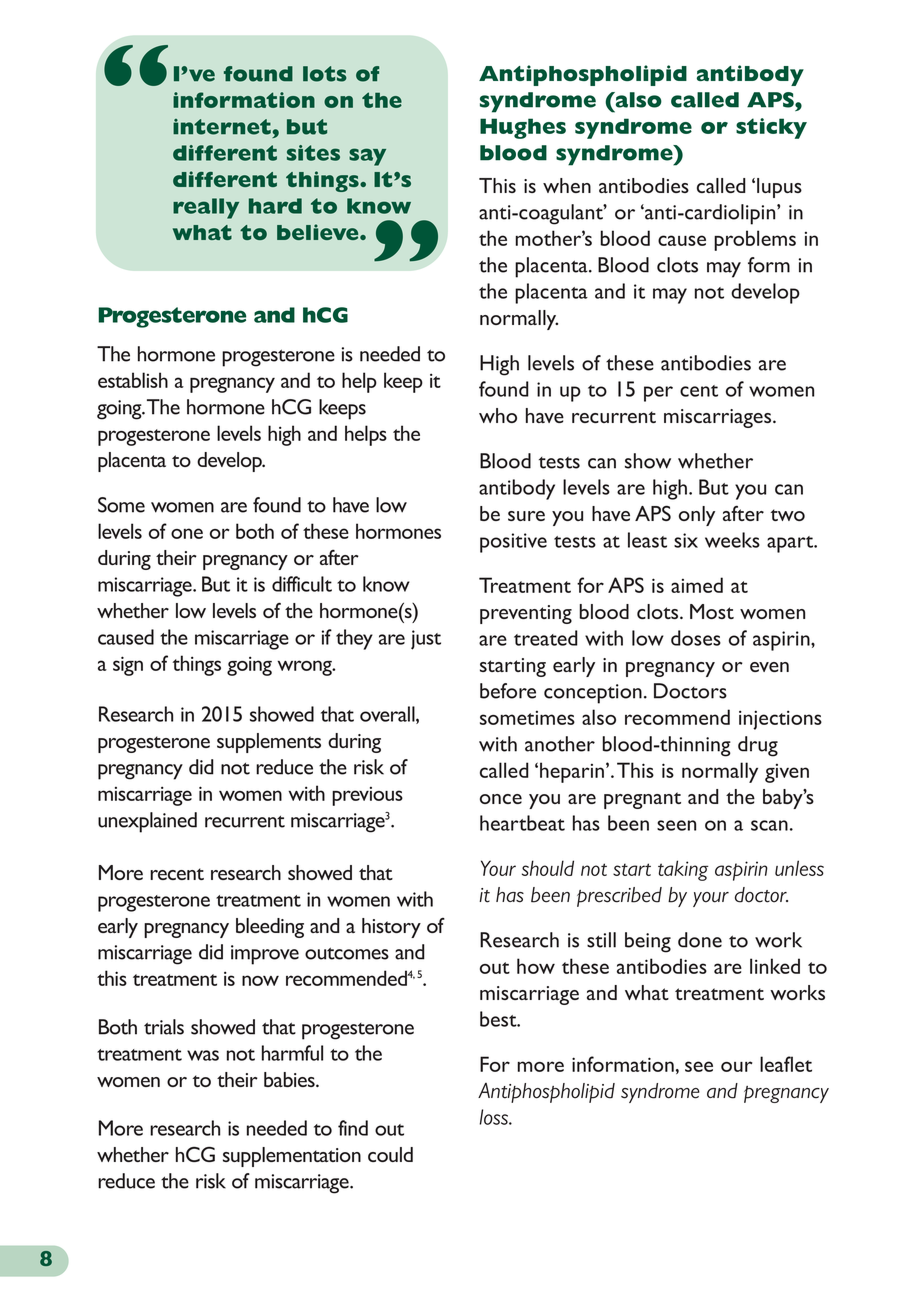 This document has width=924, height=1311. What do you see at coordinates (147, 822) in the document?
I see `unexplained` at bounding box center [147, 822].
